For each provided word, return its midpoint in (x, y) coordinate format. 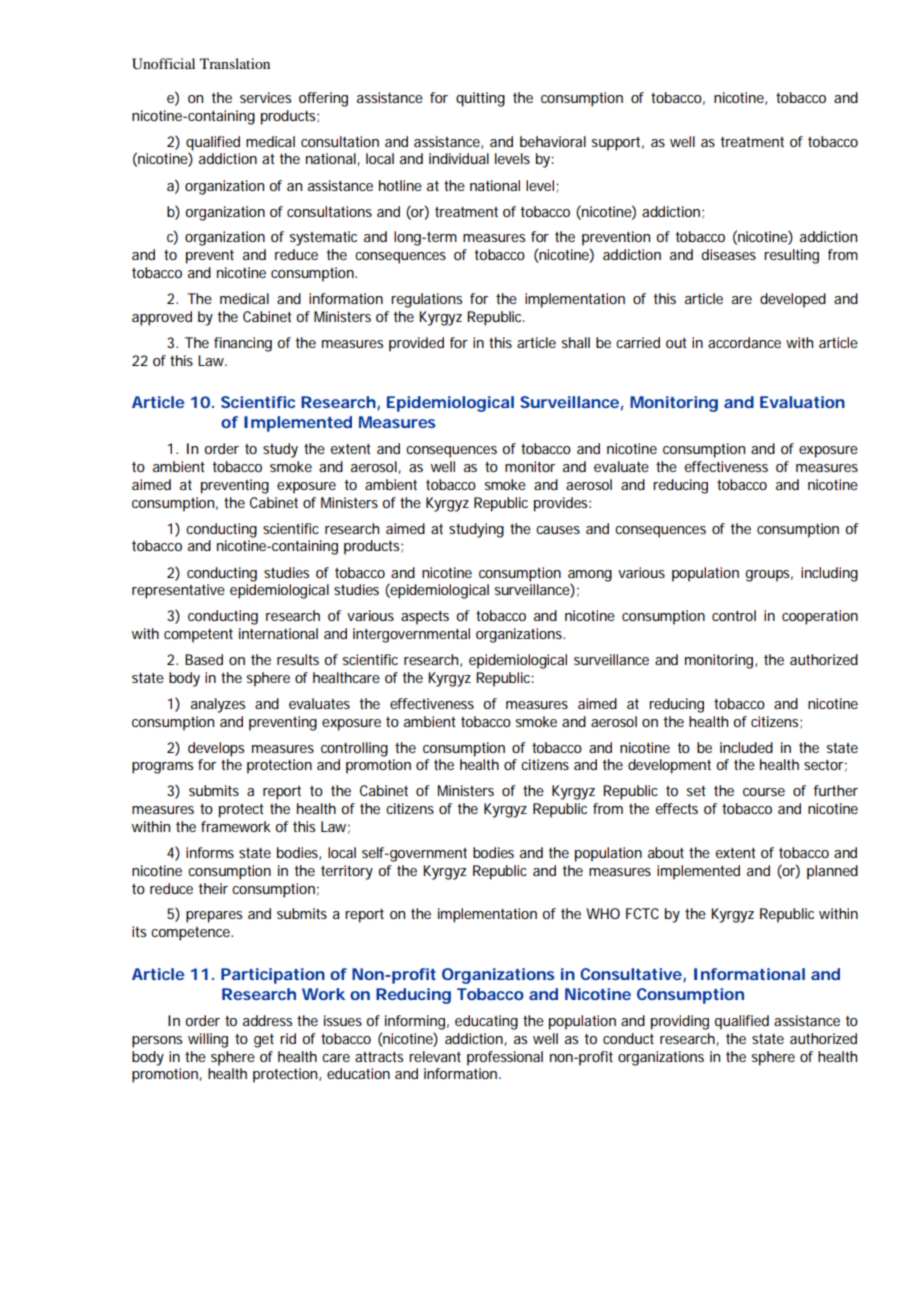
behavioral (553, 141)
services (265, 97)
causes (558, 530)
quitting (480, 99)
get (264, 1041)
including (829, 574)
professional (505, 1058)
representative (178, 591)
